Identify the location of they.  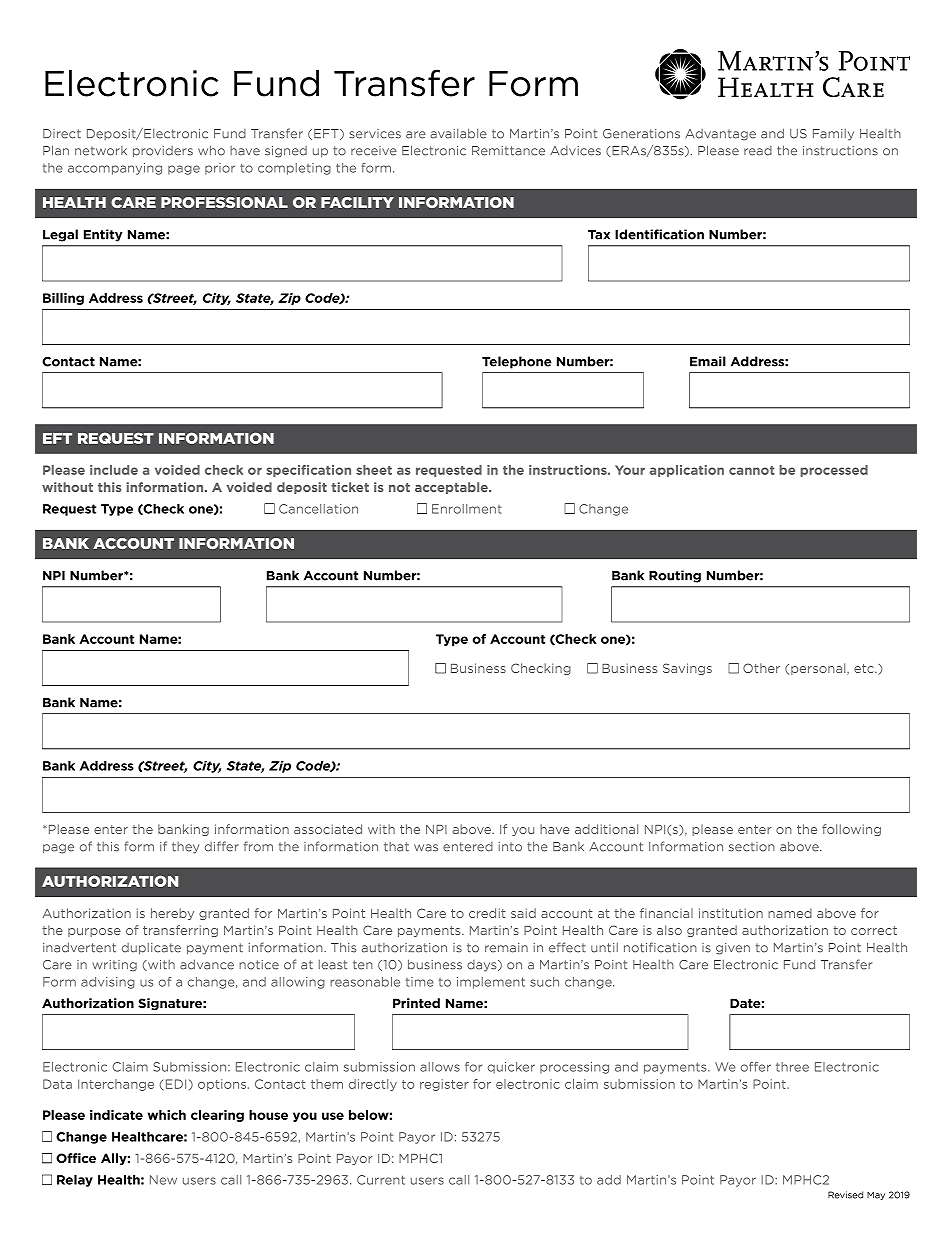
(185, 848).
